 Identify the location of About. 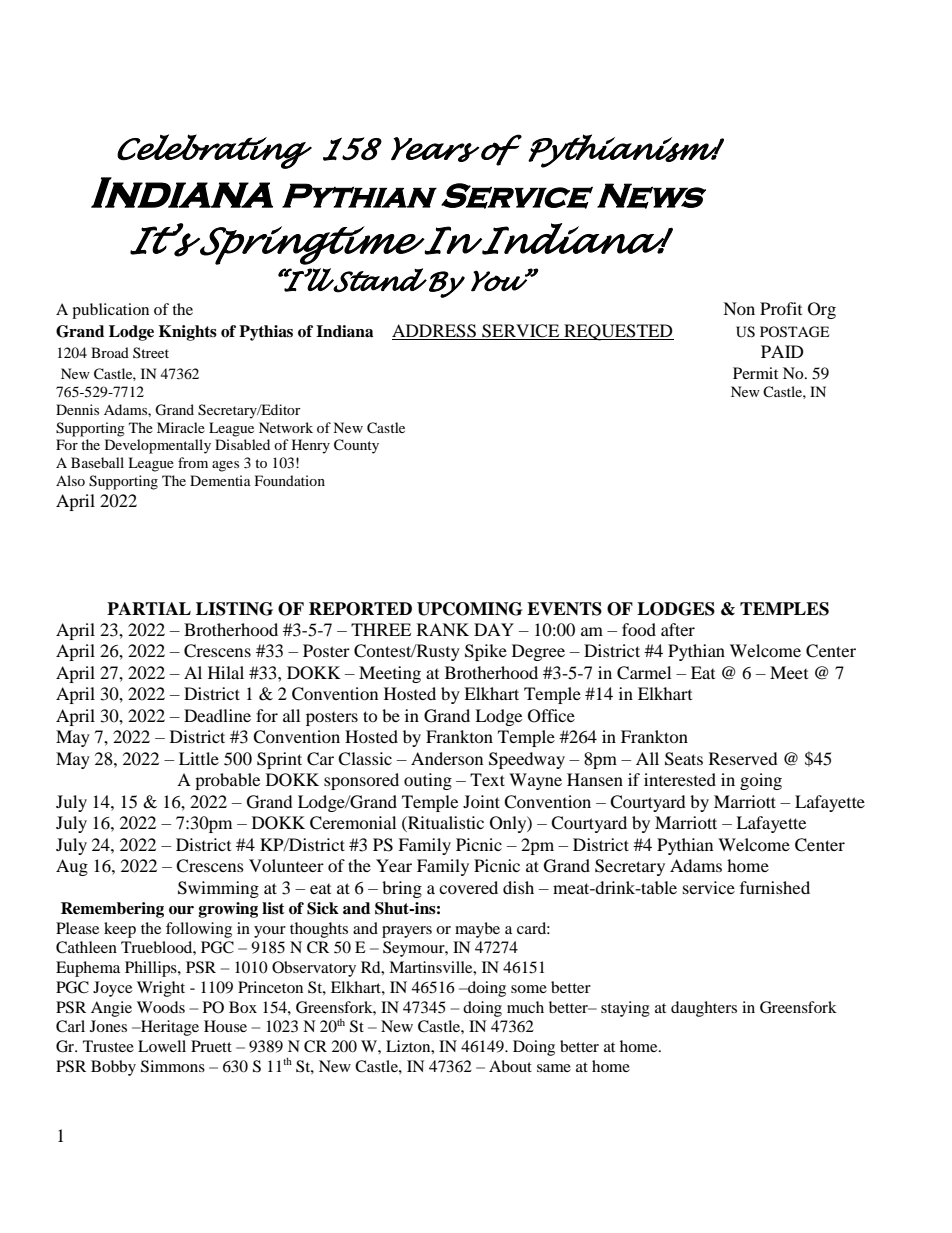
(510, 1066).
